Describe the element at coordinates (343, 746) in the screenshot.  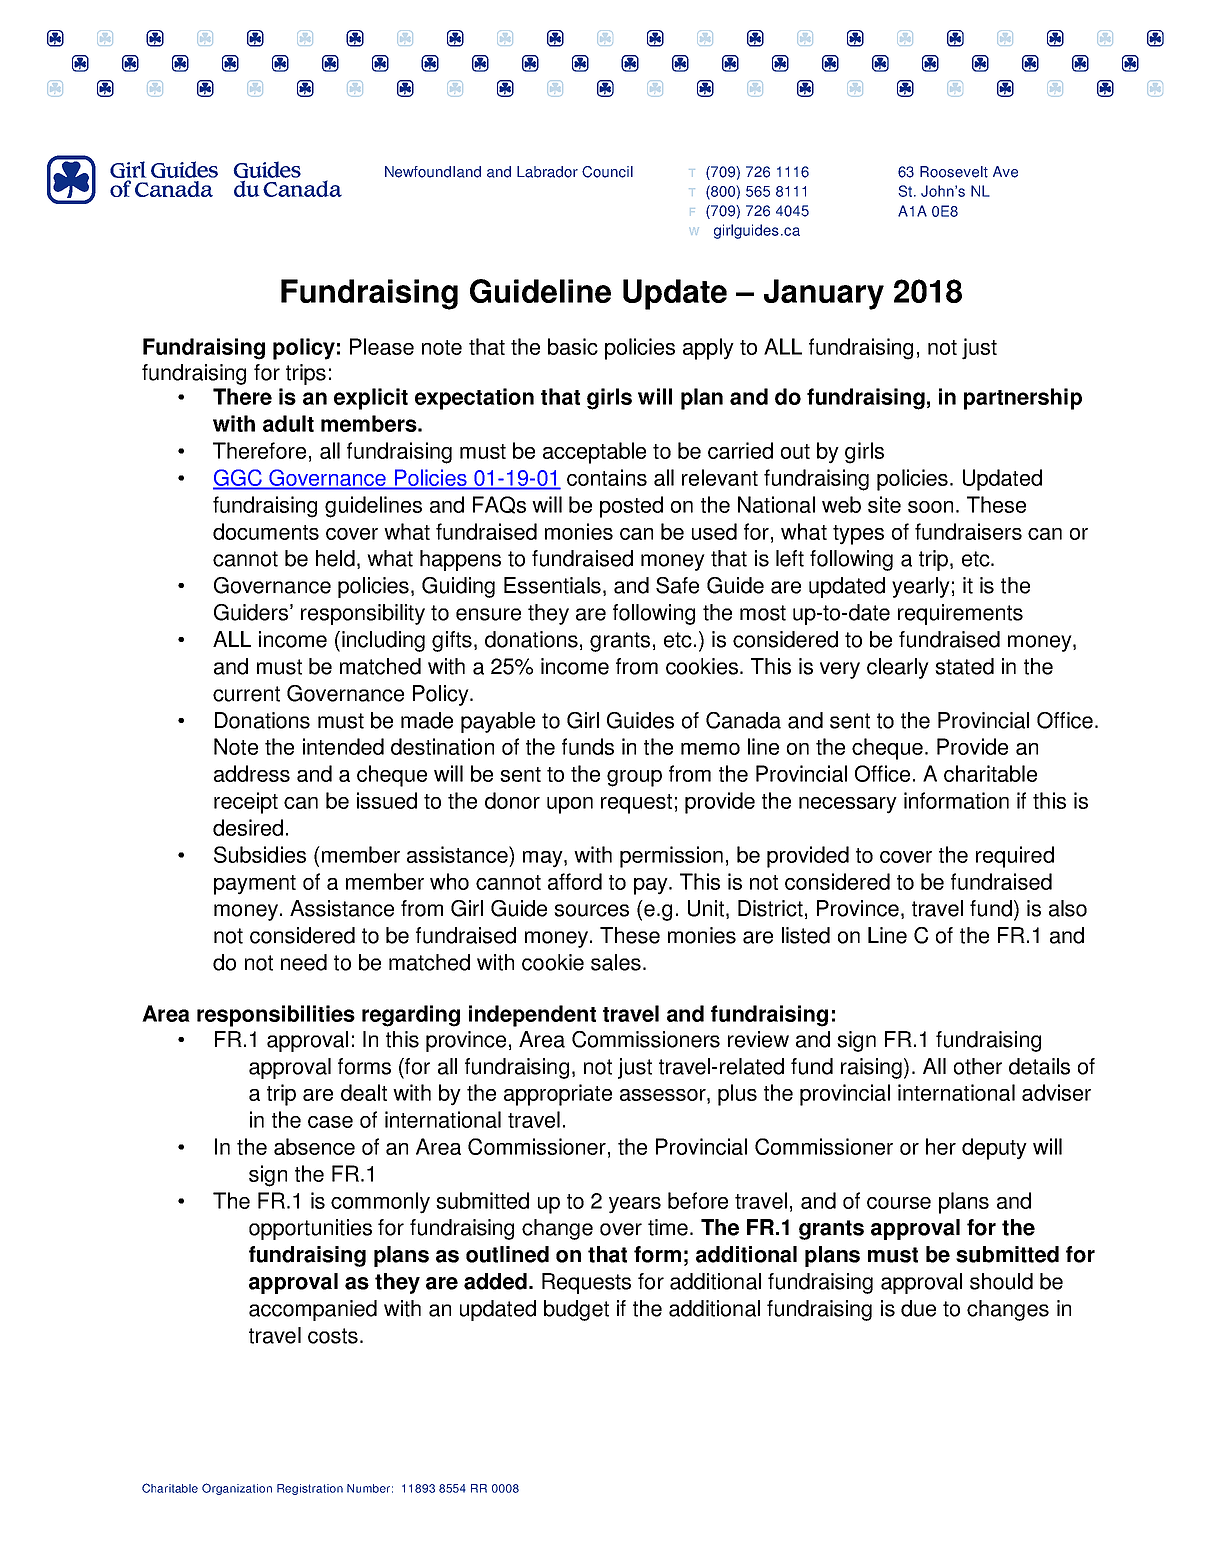
I see `intended` at that location.
